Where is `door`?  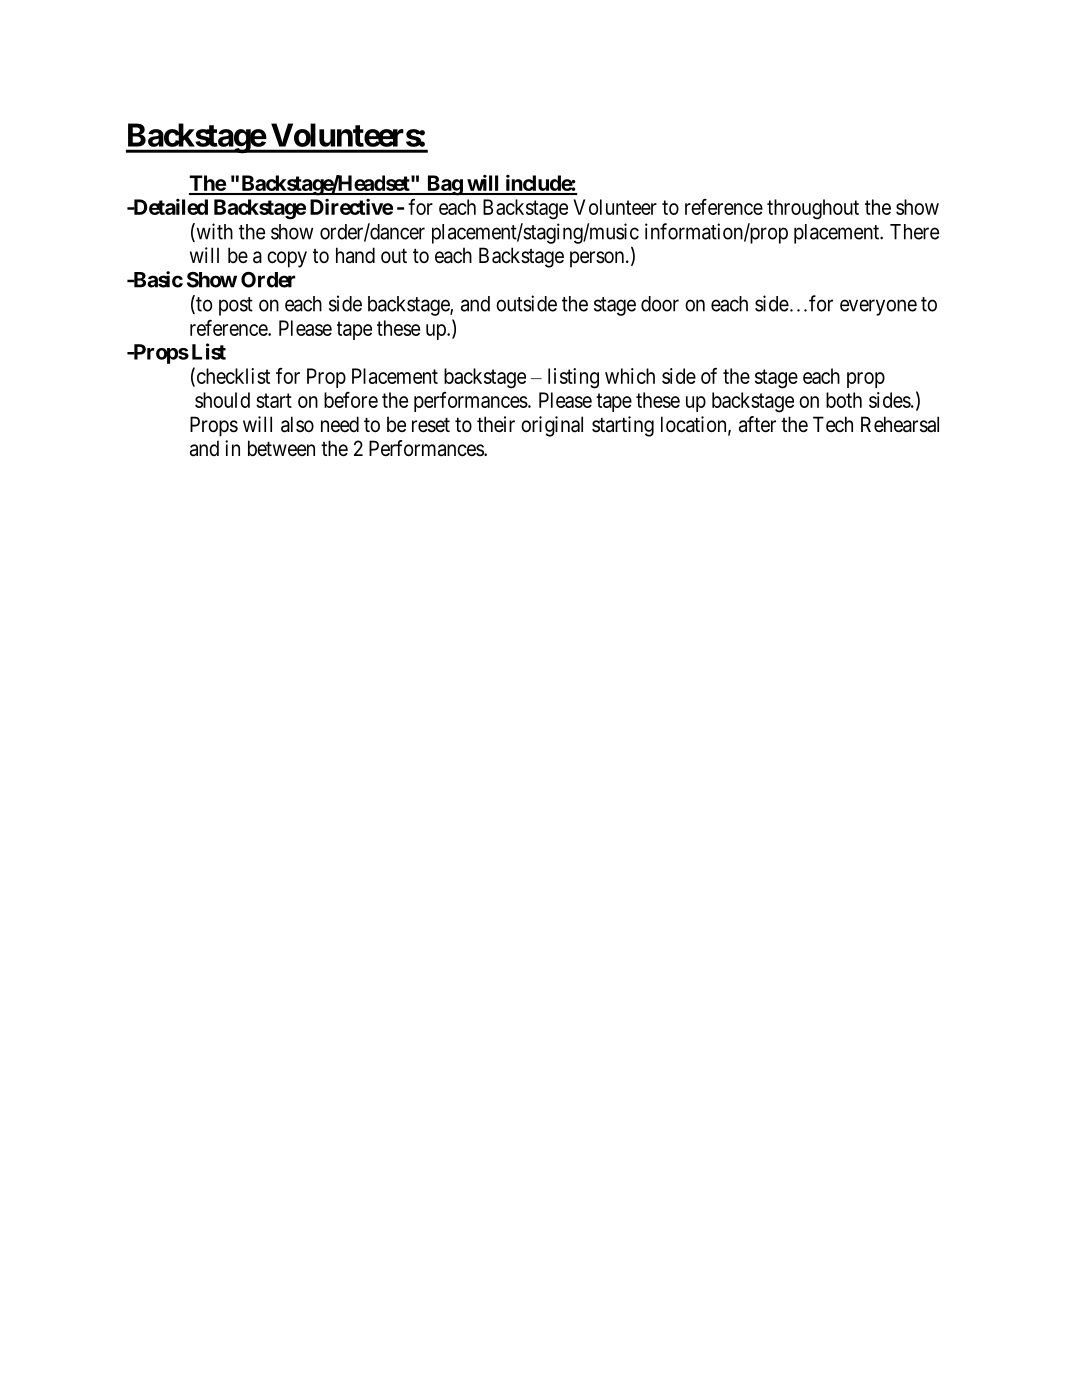 door is located at coordinates (660, 304).
